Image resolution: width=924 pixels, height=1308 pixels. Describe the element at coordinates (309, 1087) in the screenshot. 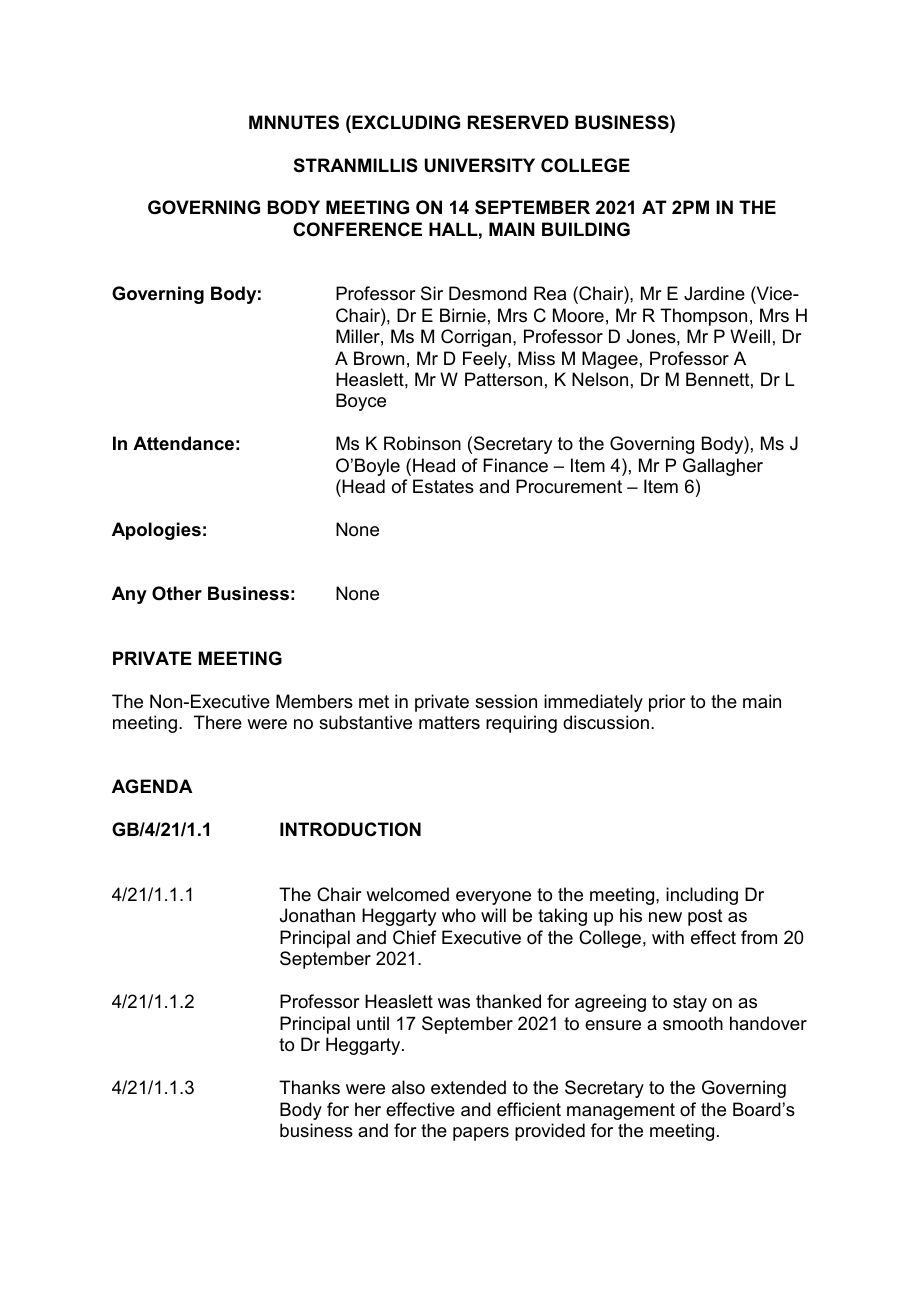

I see `Thanks` at that location.
